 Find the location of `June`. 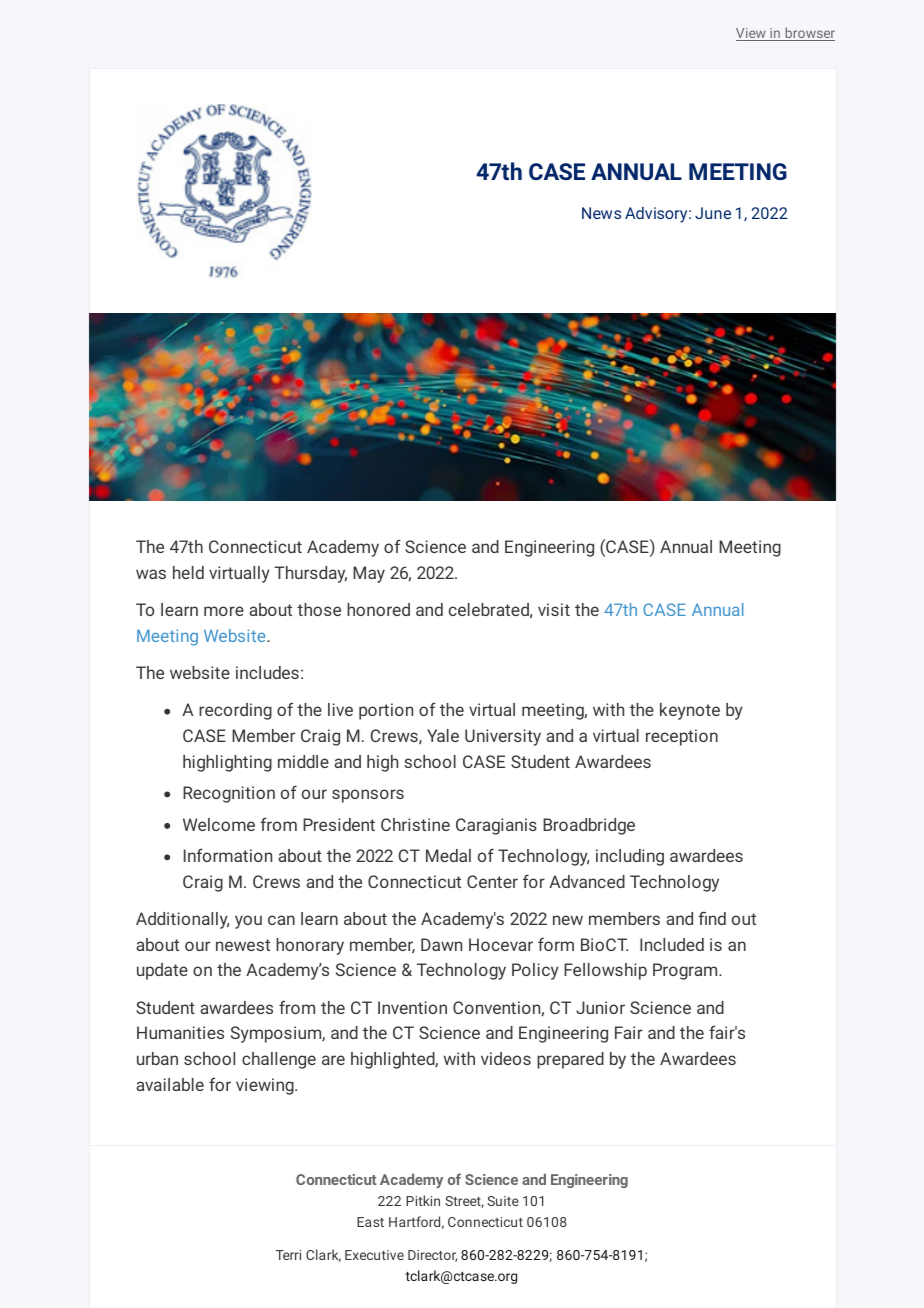

June is located at coordinates (713, 213).
